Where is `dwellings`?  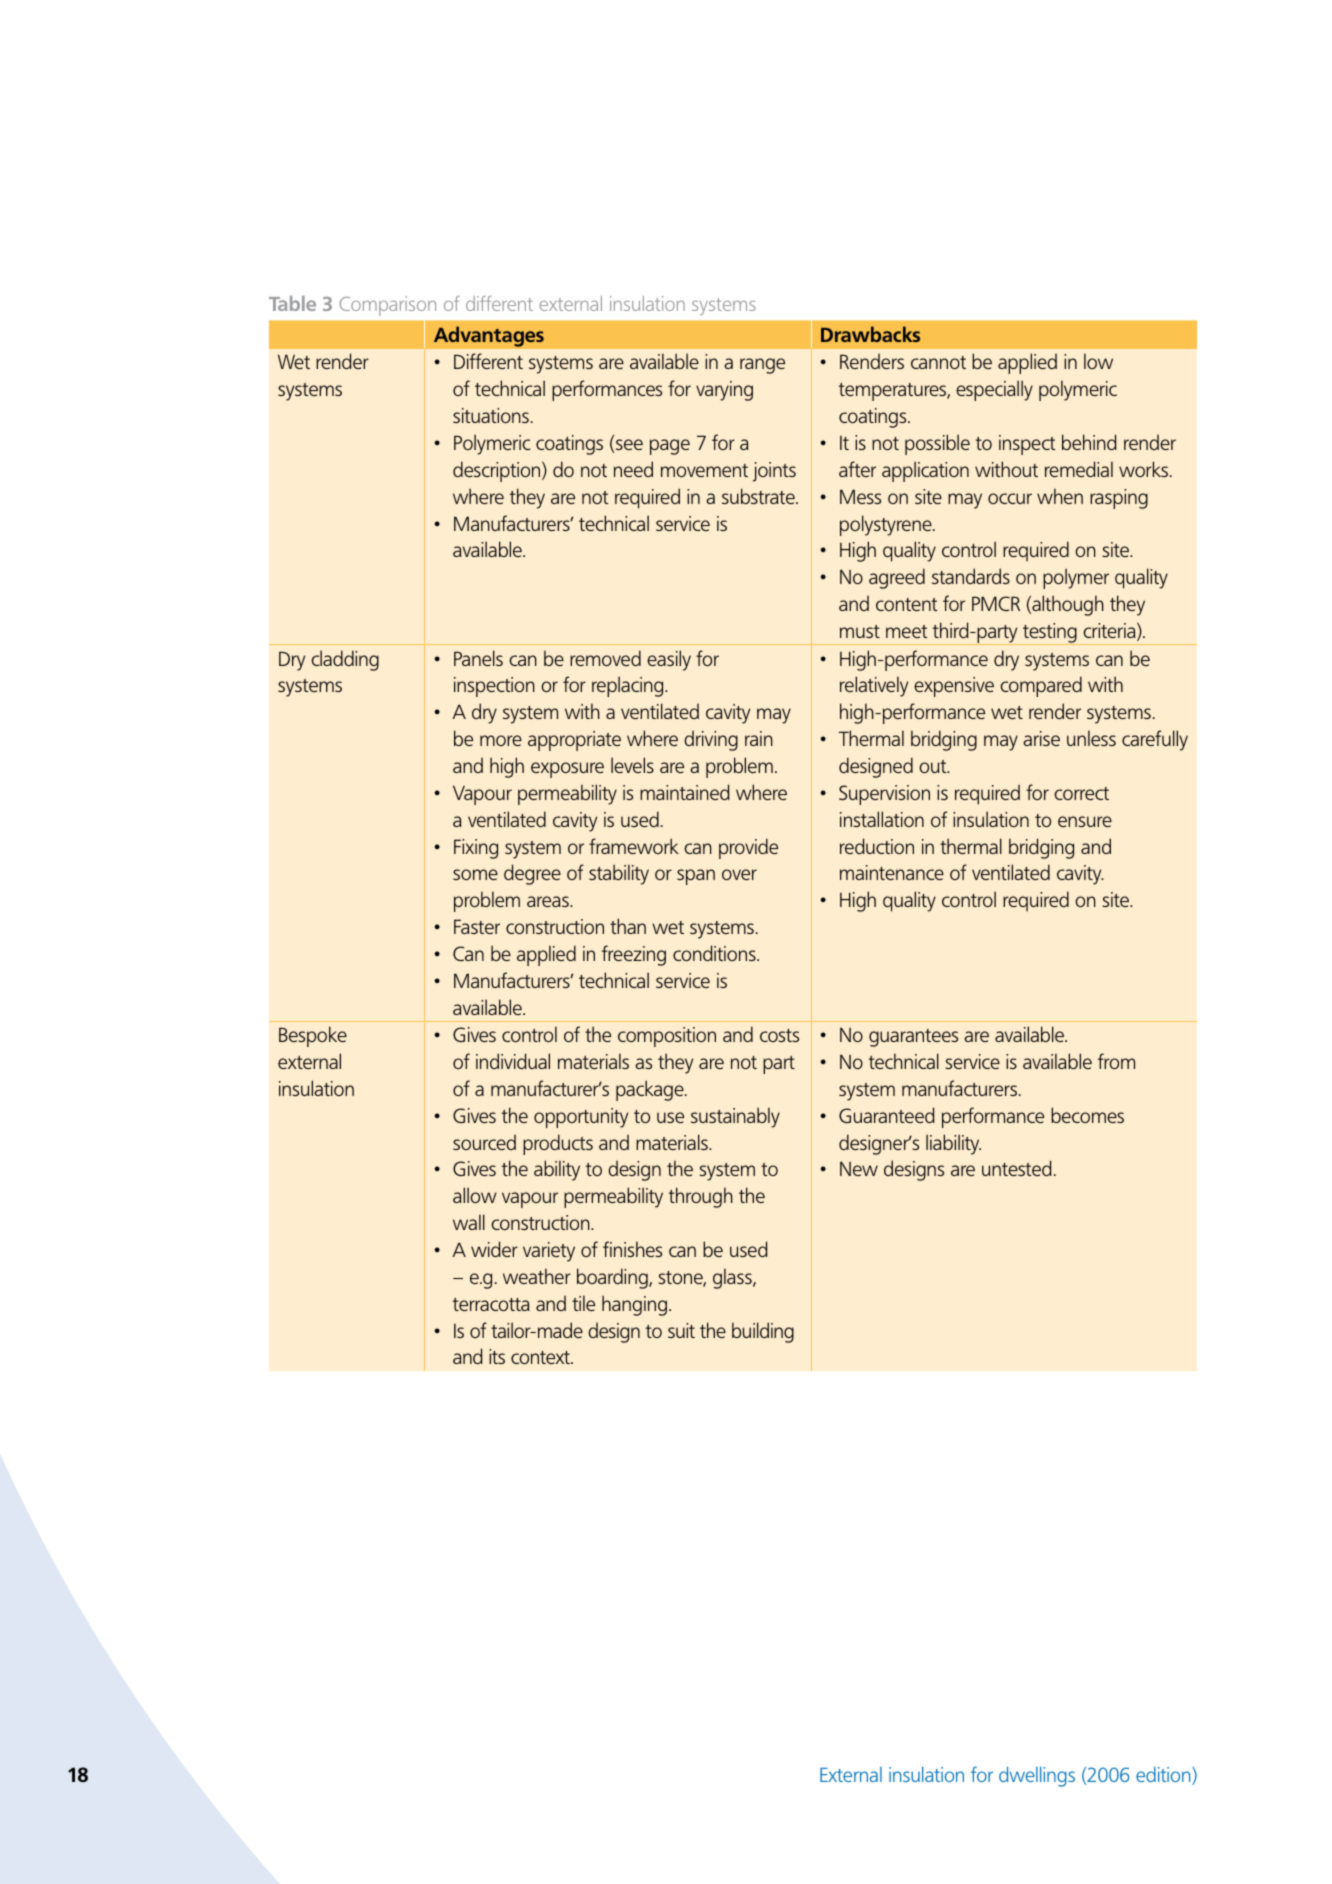
dwellings is located at coordinates (1037, 1776).
